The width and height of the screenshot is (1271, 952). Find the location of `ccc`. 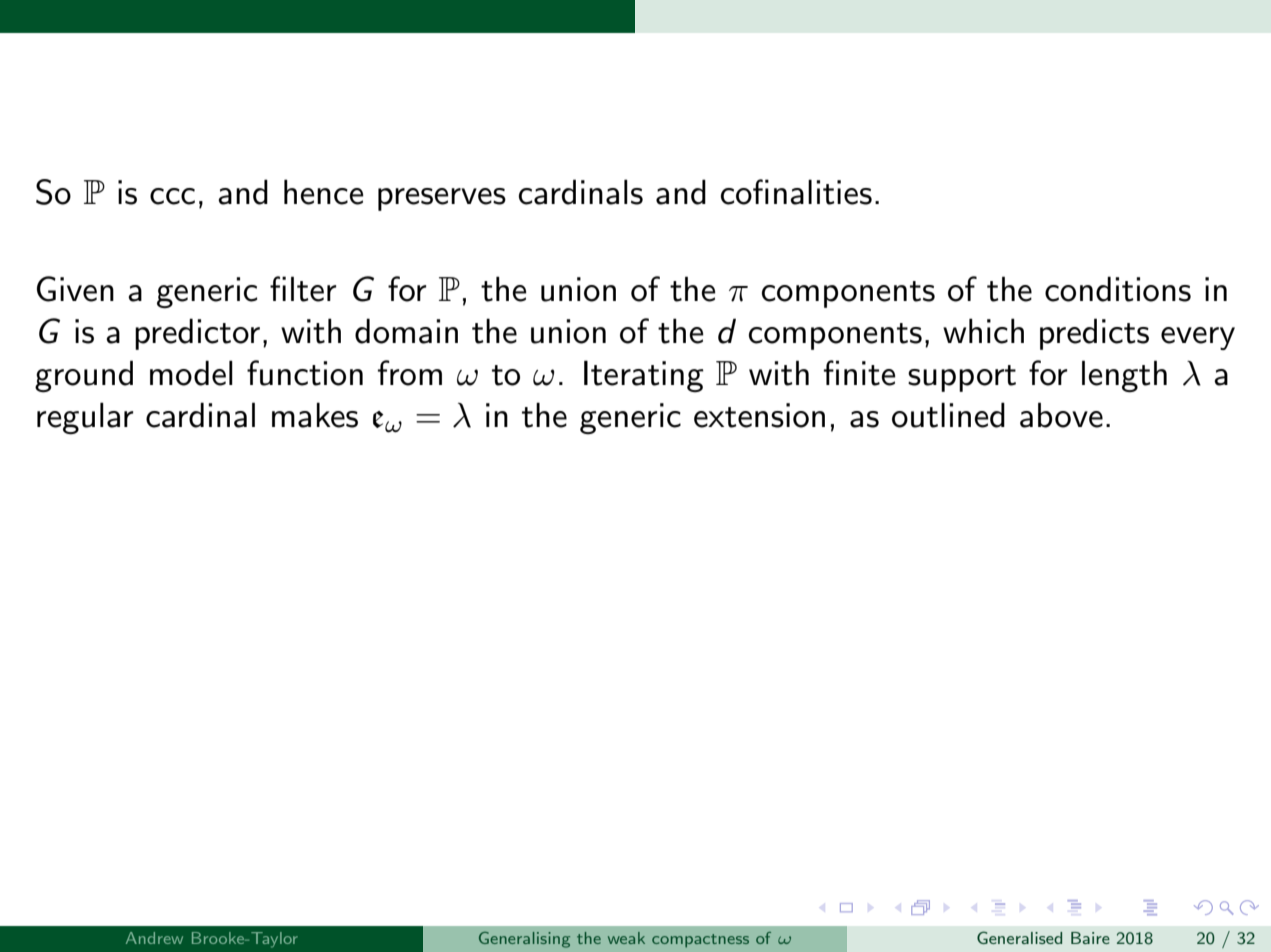

ccc is located at coordinates (172, 196).
